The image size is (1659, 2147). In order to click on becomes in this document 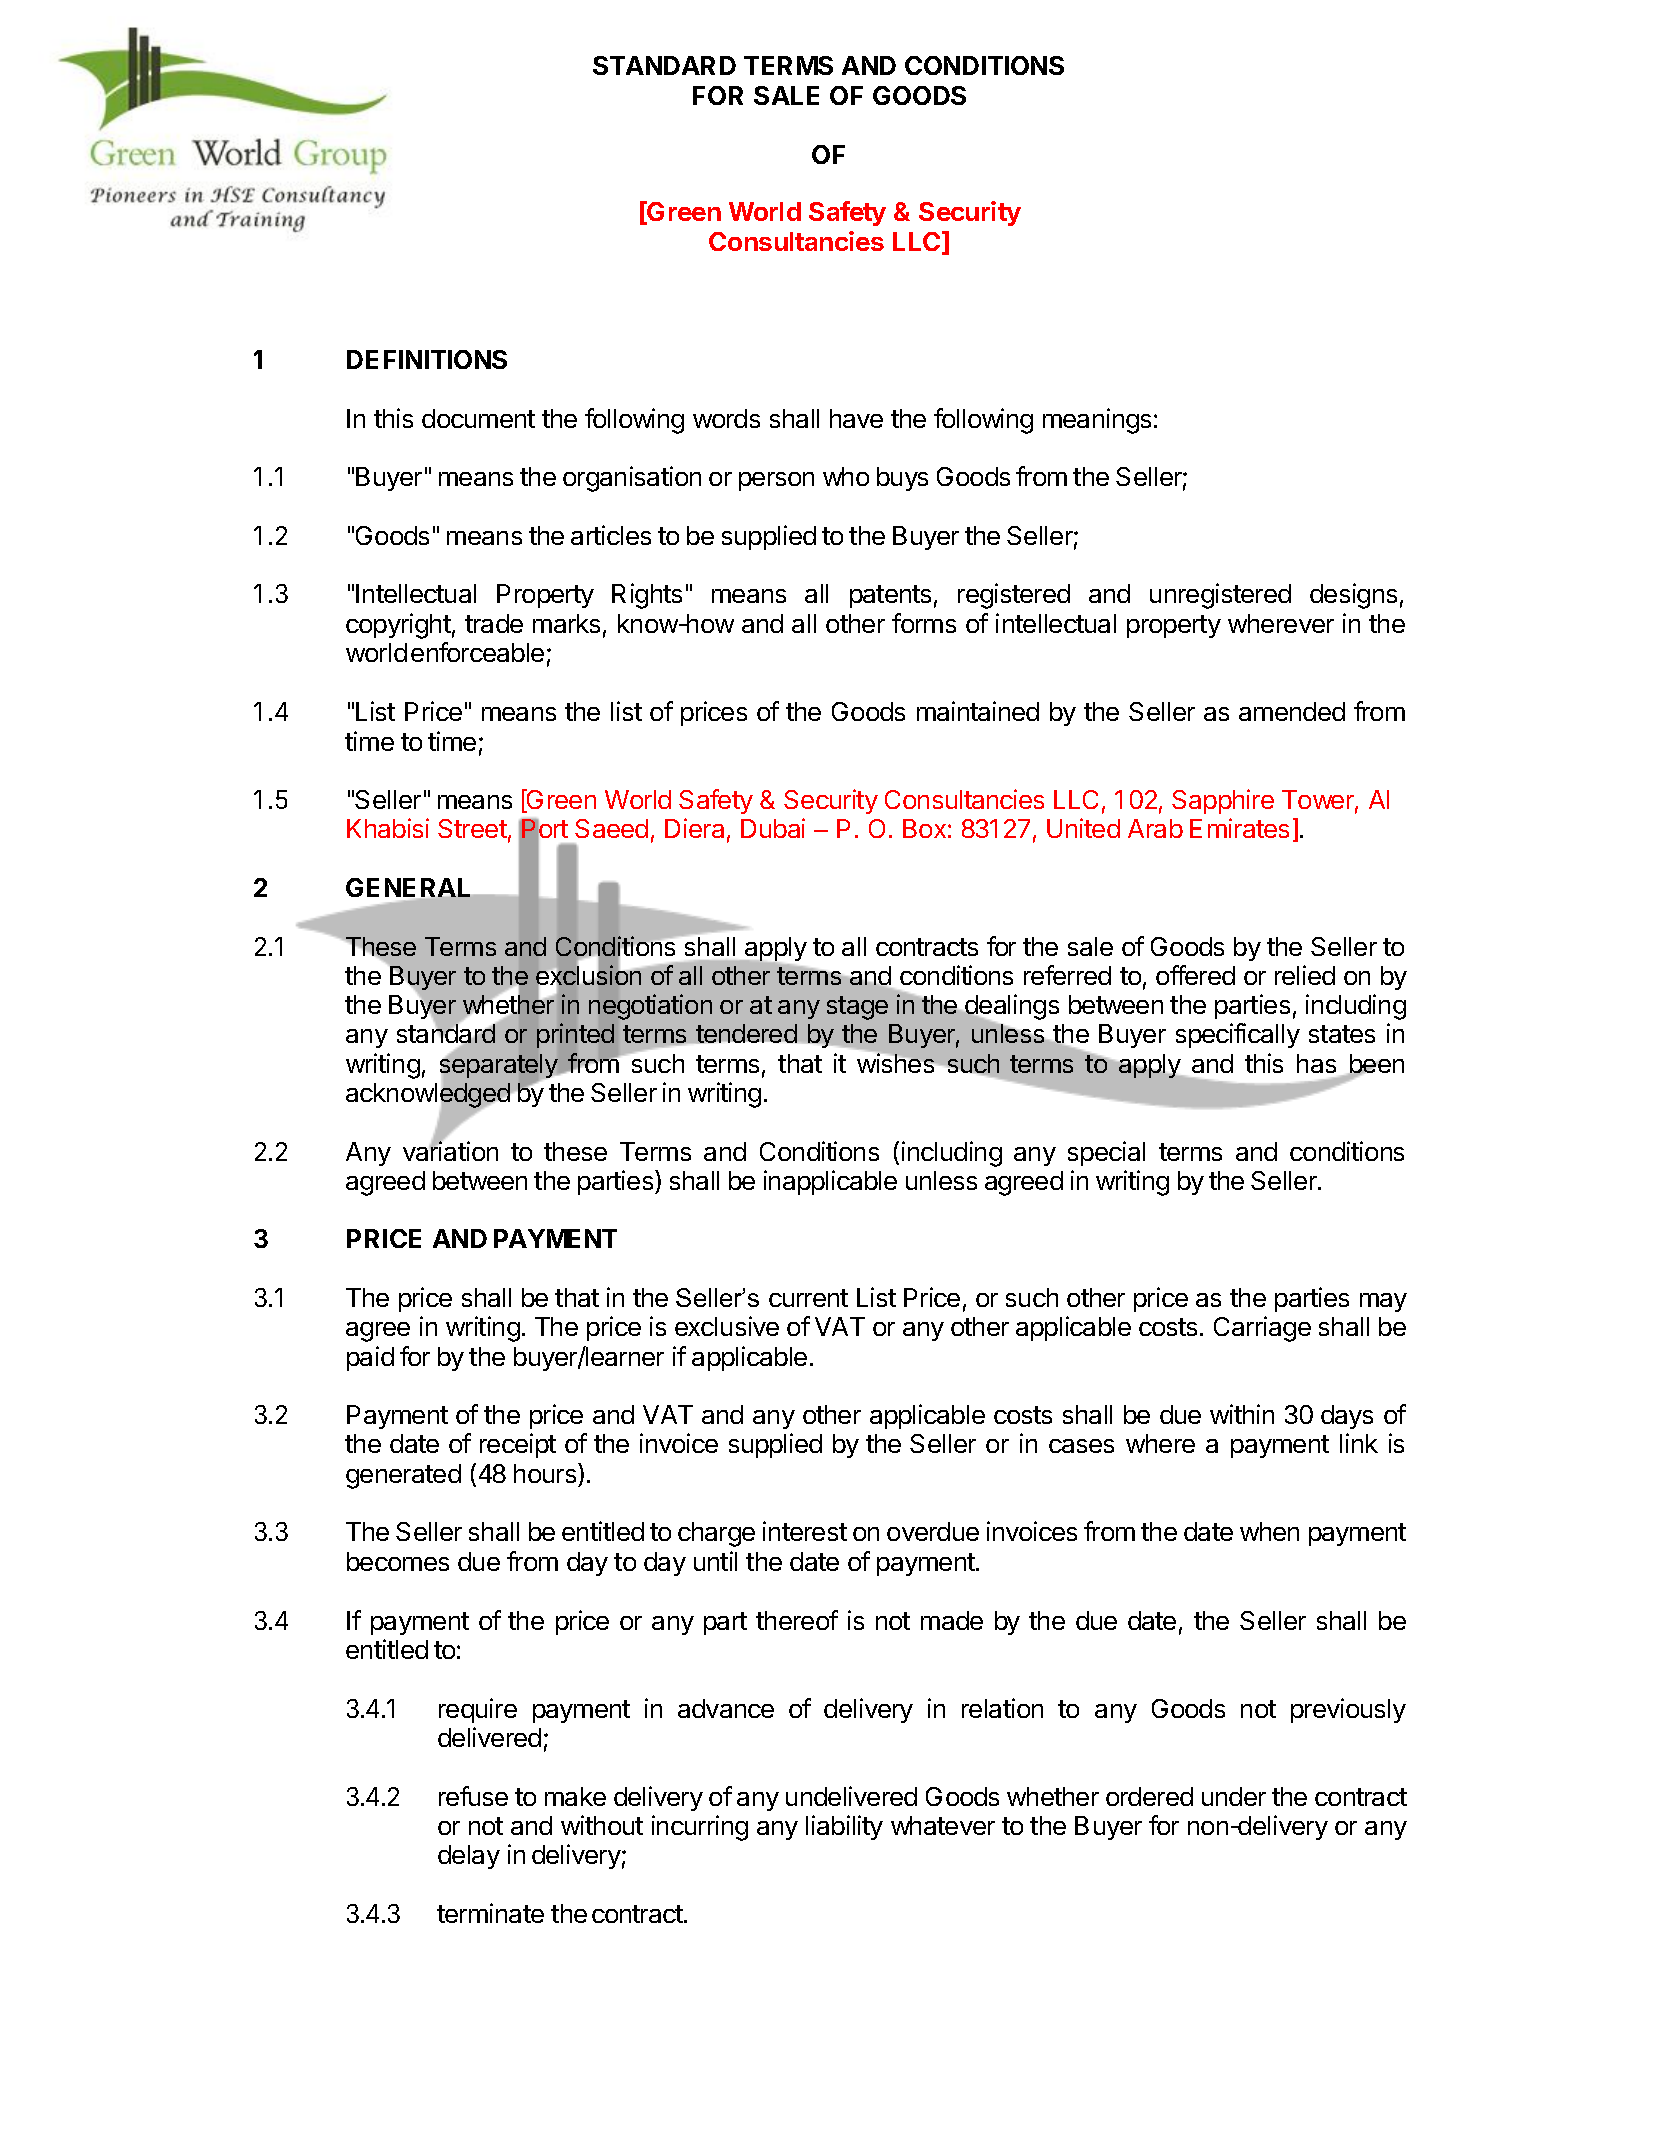, I will do `click(398, 1561)`.
